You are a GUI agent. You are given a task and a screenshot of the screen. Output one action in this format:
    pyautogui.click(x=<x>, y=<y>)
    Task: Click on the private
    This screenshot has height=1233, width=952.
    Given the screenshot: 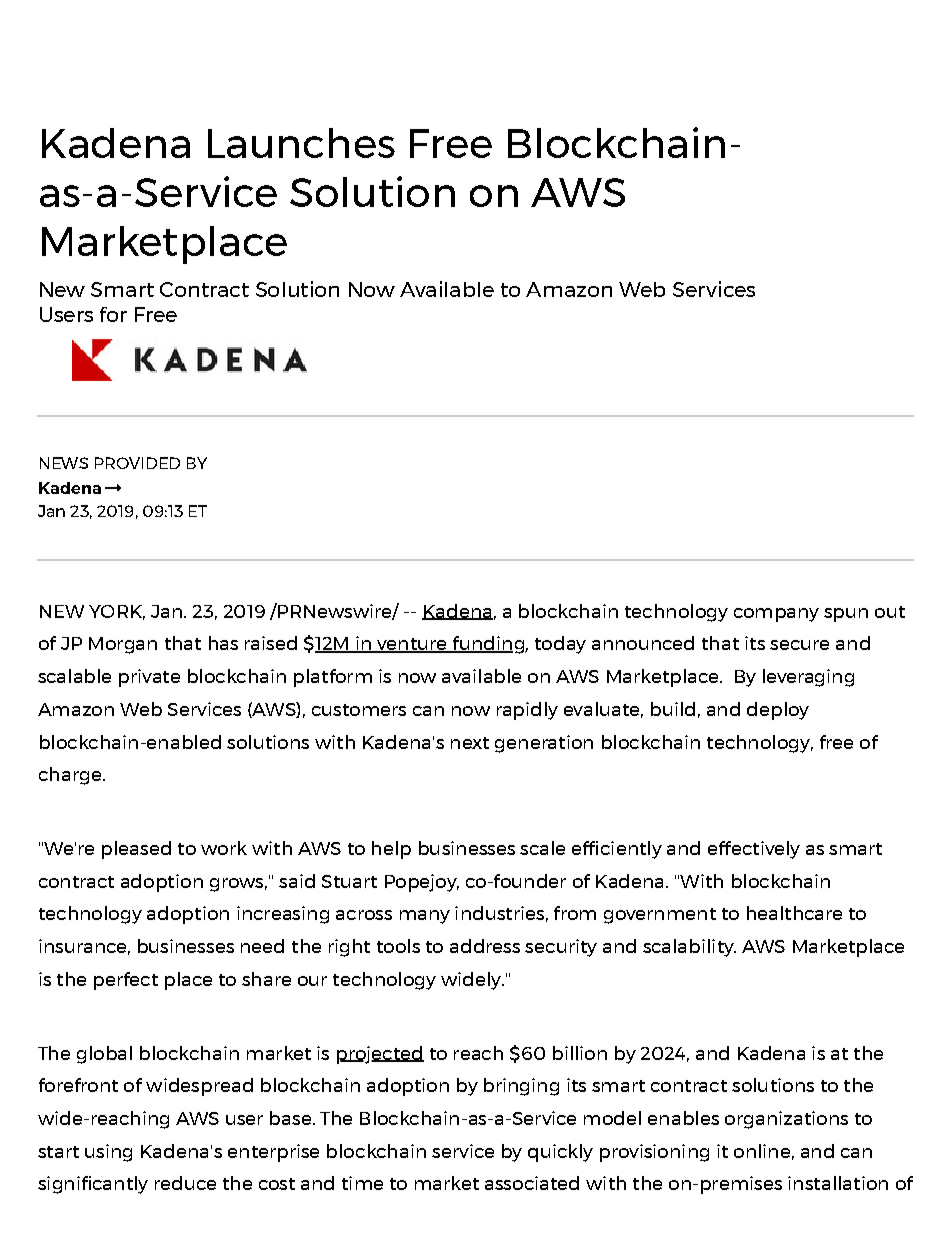 What is the action you would take?
    pyautogui.click(x=149, y=678)
